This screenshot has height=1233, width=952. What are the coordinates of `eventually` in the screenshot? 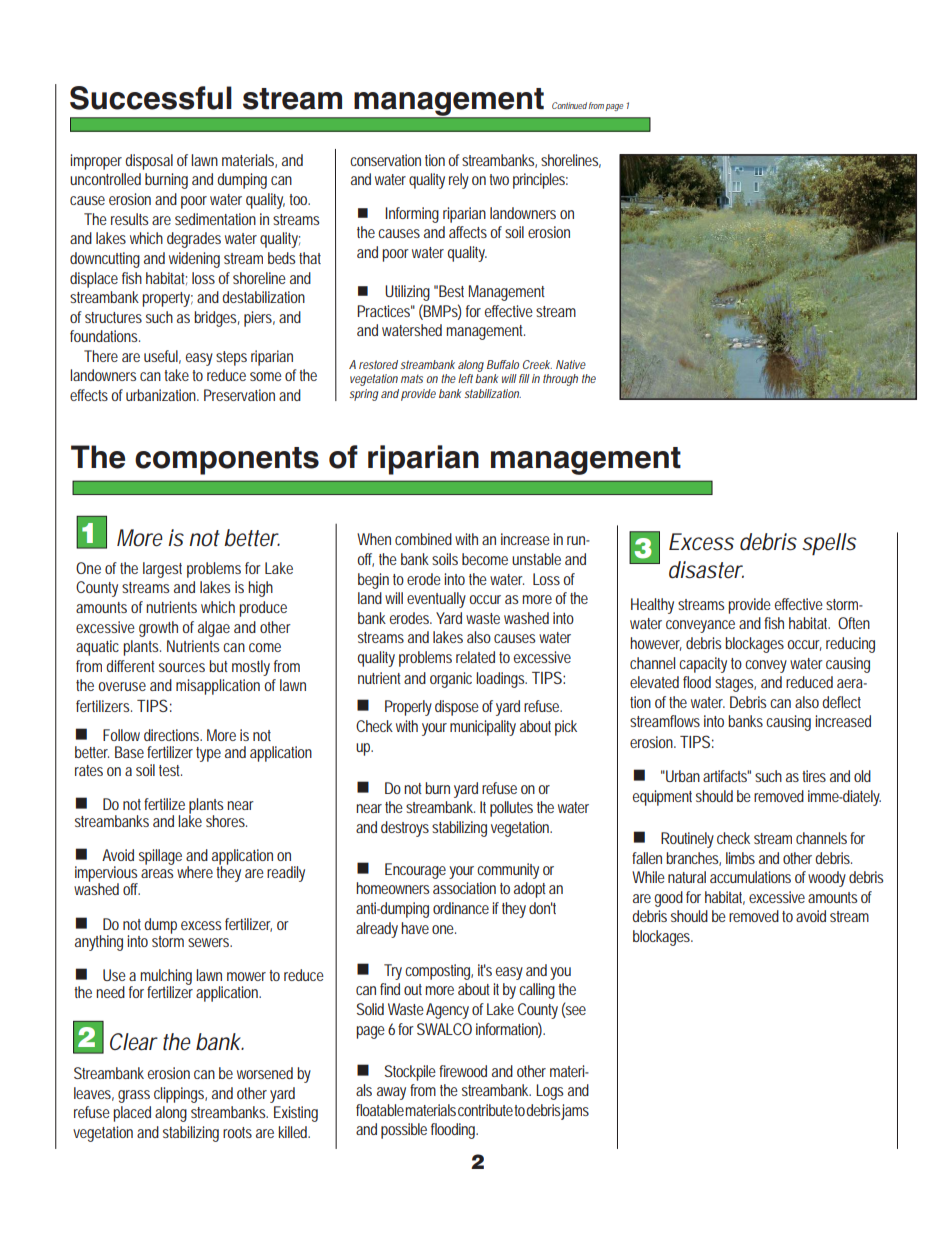 It's located at (436, 600).
